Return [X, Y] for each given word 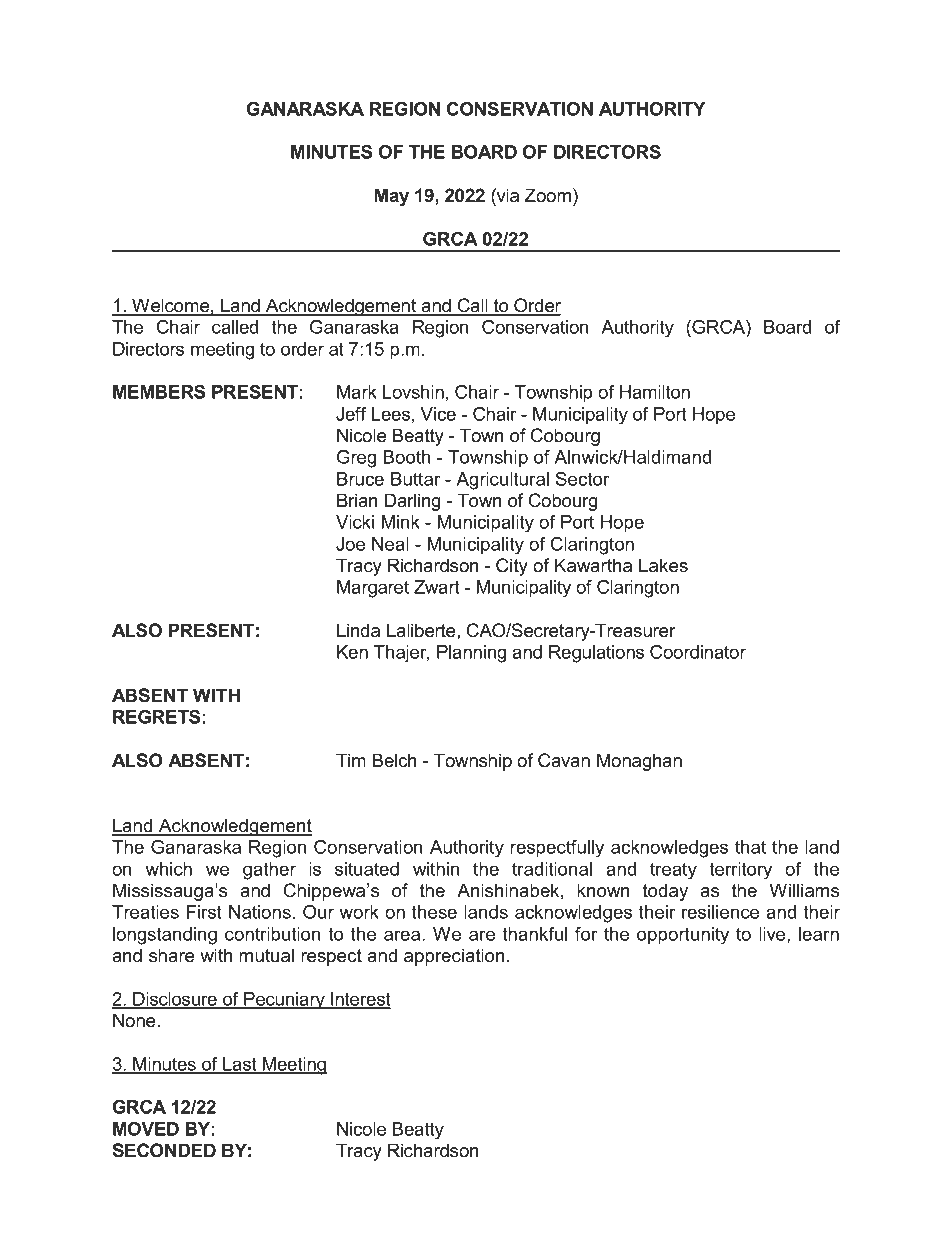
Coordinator [698, 652]
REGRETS [156, 717]
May [392, 197]
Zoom [548, 195]
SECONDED [164, 1150]
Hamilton [655, 392]
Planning [471, 654]
